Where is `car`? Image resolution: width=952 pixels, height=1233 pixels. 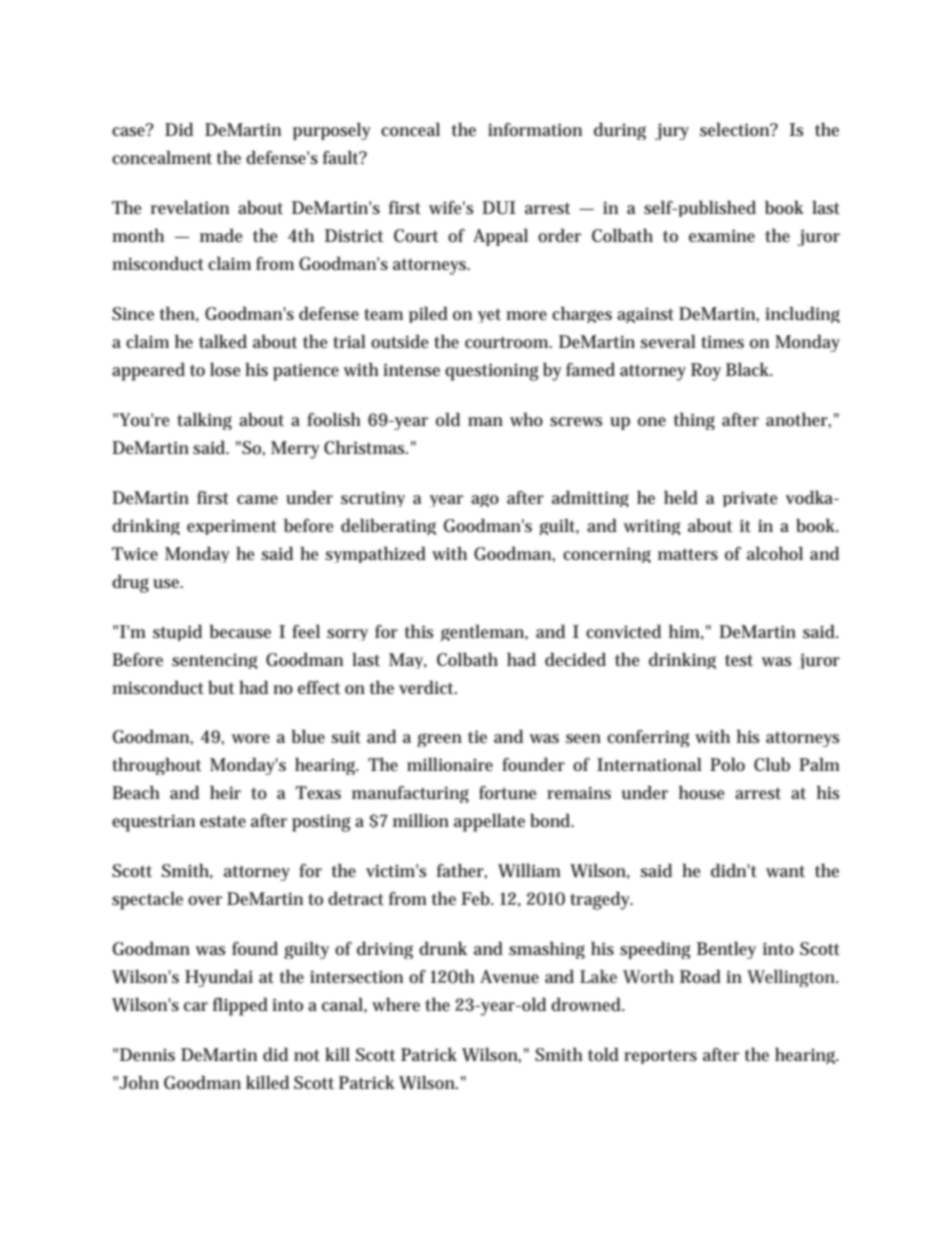 car is located at coordinates (196, 1006).
